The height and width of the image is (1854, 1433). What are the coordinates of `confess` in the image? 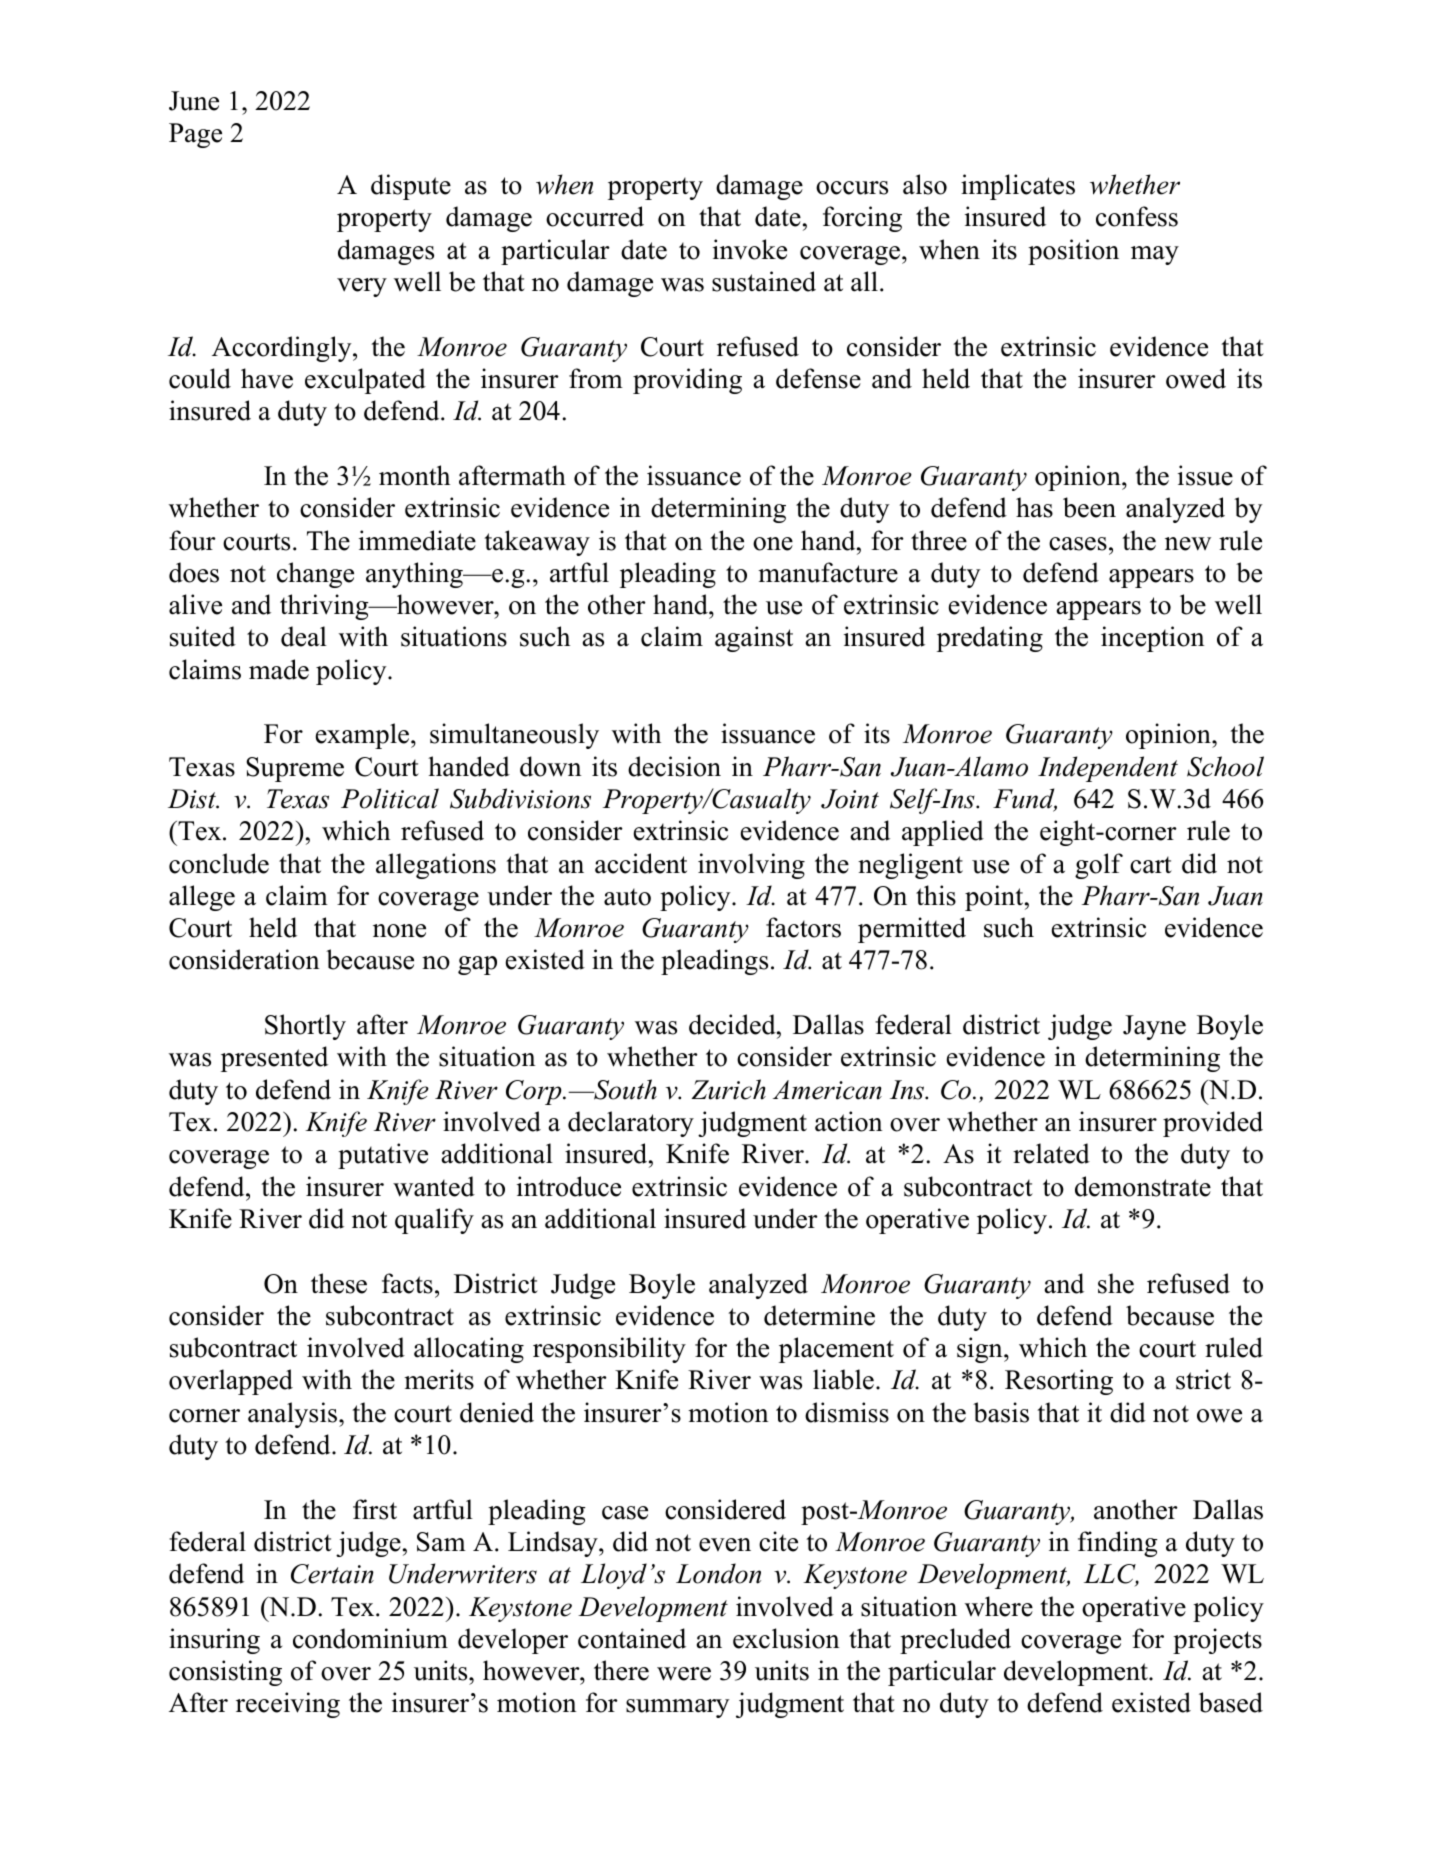 It's located at (1137, 216).
